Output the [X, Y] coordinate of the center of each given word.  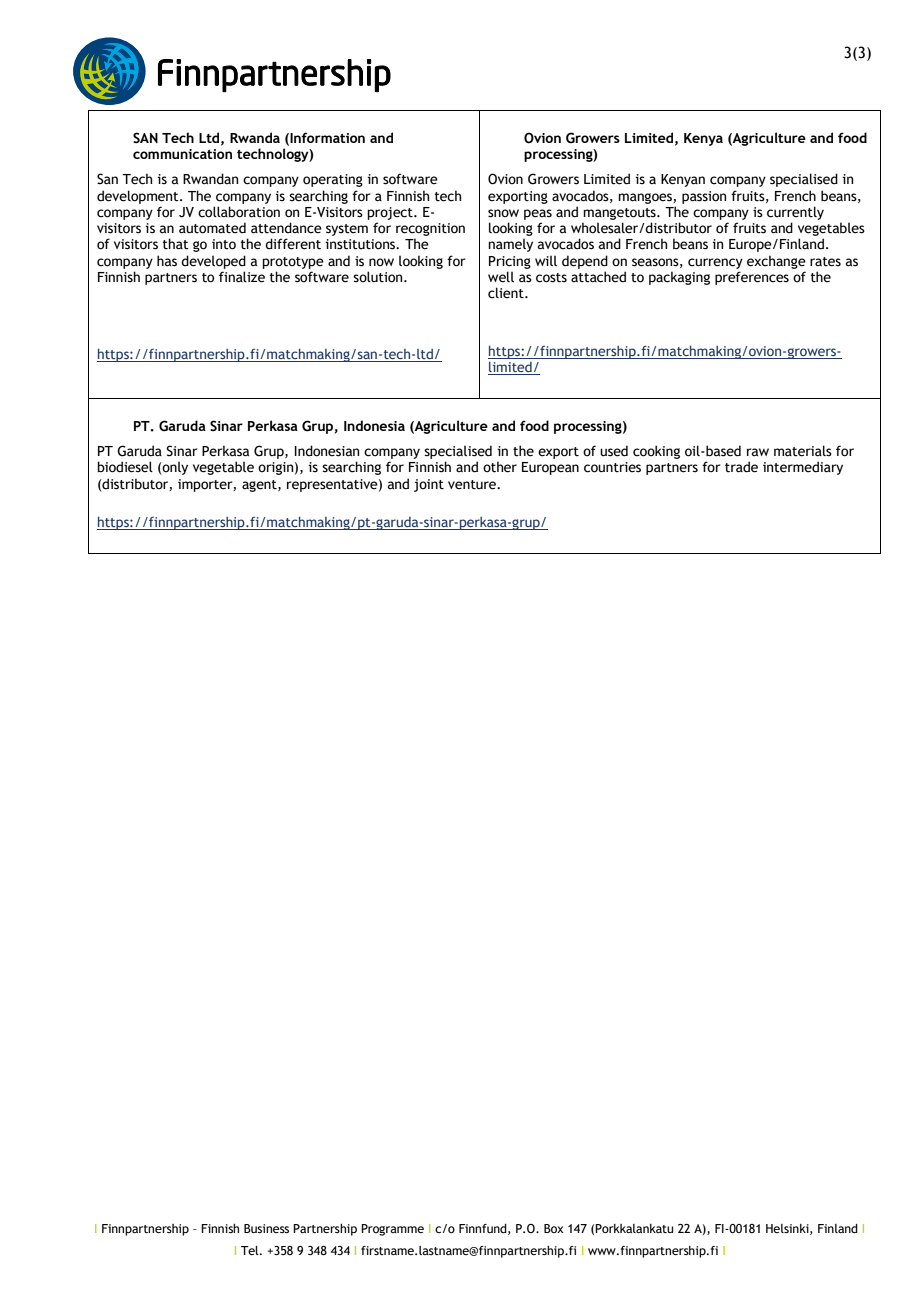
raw [758, 452]
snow [503, 213]
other [500, 467]
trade [741, 467]
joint [429, 485]
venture [473, 485]
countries [612, 467]
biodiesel [125, 467]
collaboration [239, 212]
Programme [392, 1230]
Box [554, 1228]
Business [266, 1228]
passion [704, 197]
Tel [251, 1250]
